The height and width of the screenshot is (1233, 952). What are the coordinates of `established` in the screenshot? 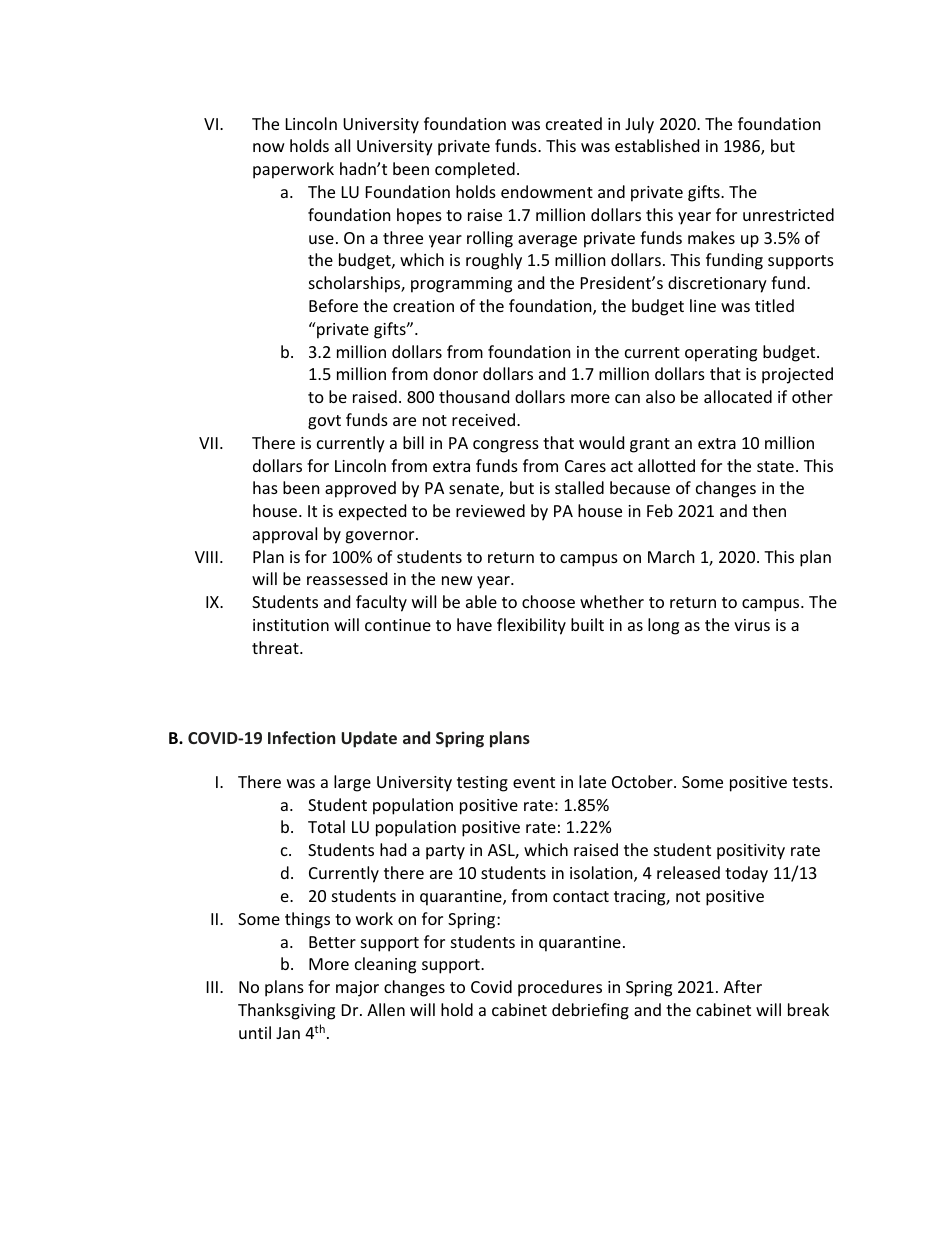 It's located at (657, 145).
